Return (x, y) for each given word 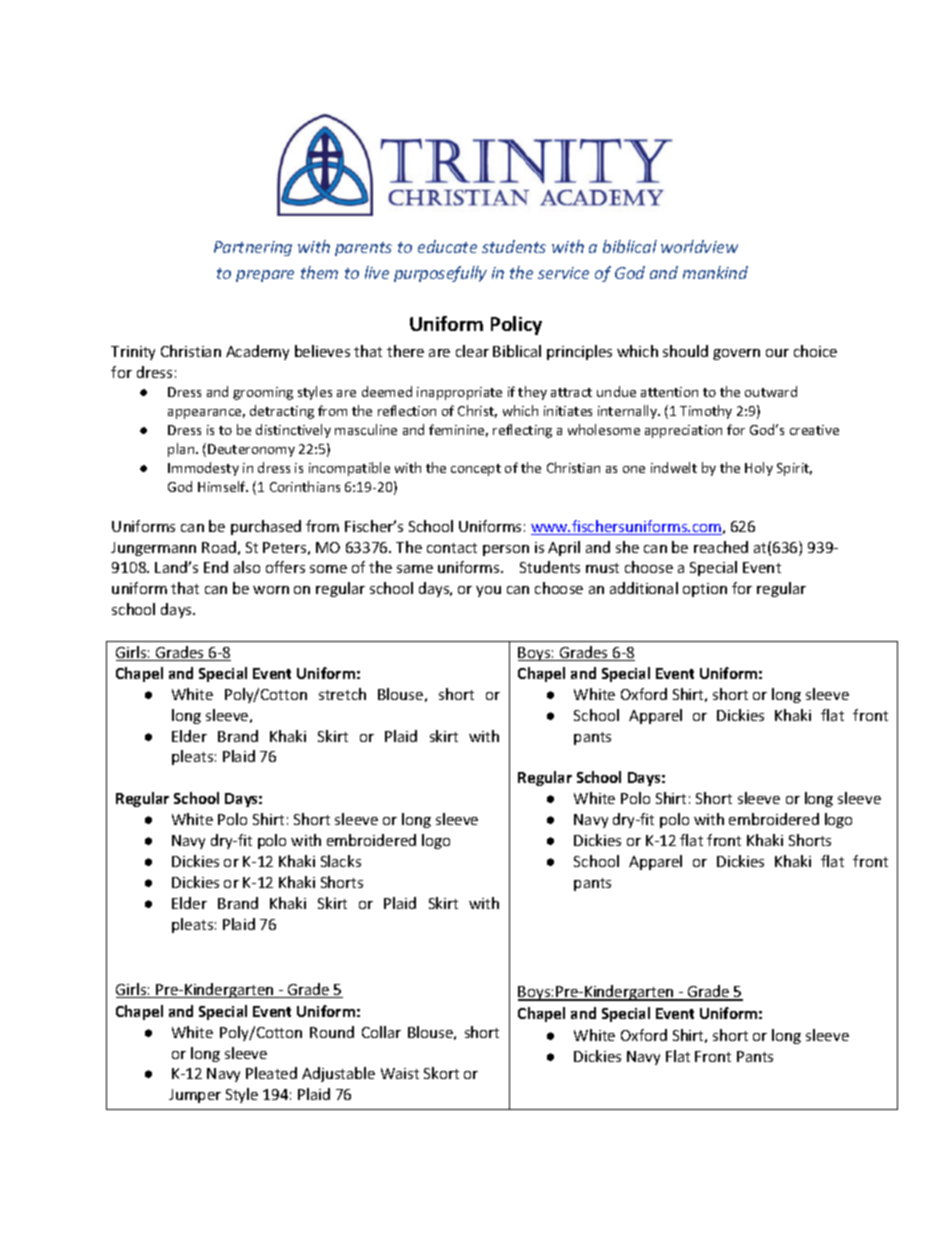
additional (644, 588)
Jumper (195, 1096)
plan (182, 450)
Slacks (341, 861)
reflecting (522, 431)
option (705, 590)
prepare (265, 276)
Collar (381, 1032)
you (488, 591)
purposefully (440, 274)
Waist (400, 1073)
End (216, 567)
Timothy (706, 412)
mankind (715, 272)
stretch (342, 694)
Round (332, 1032)
